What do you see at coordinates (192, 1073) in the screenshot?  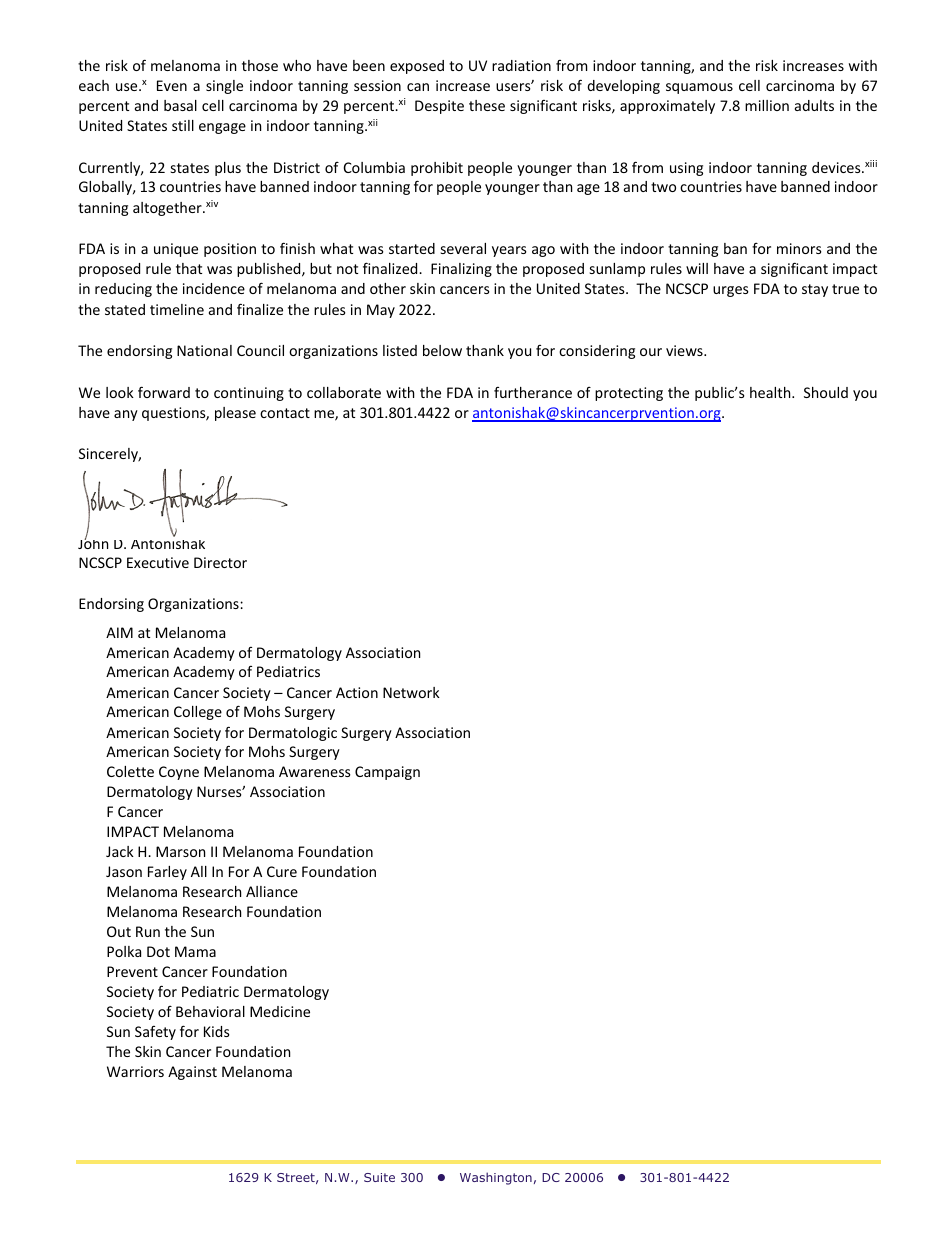 I see `Against` at bounding box center [192, 1073].
